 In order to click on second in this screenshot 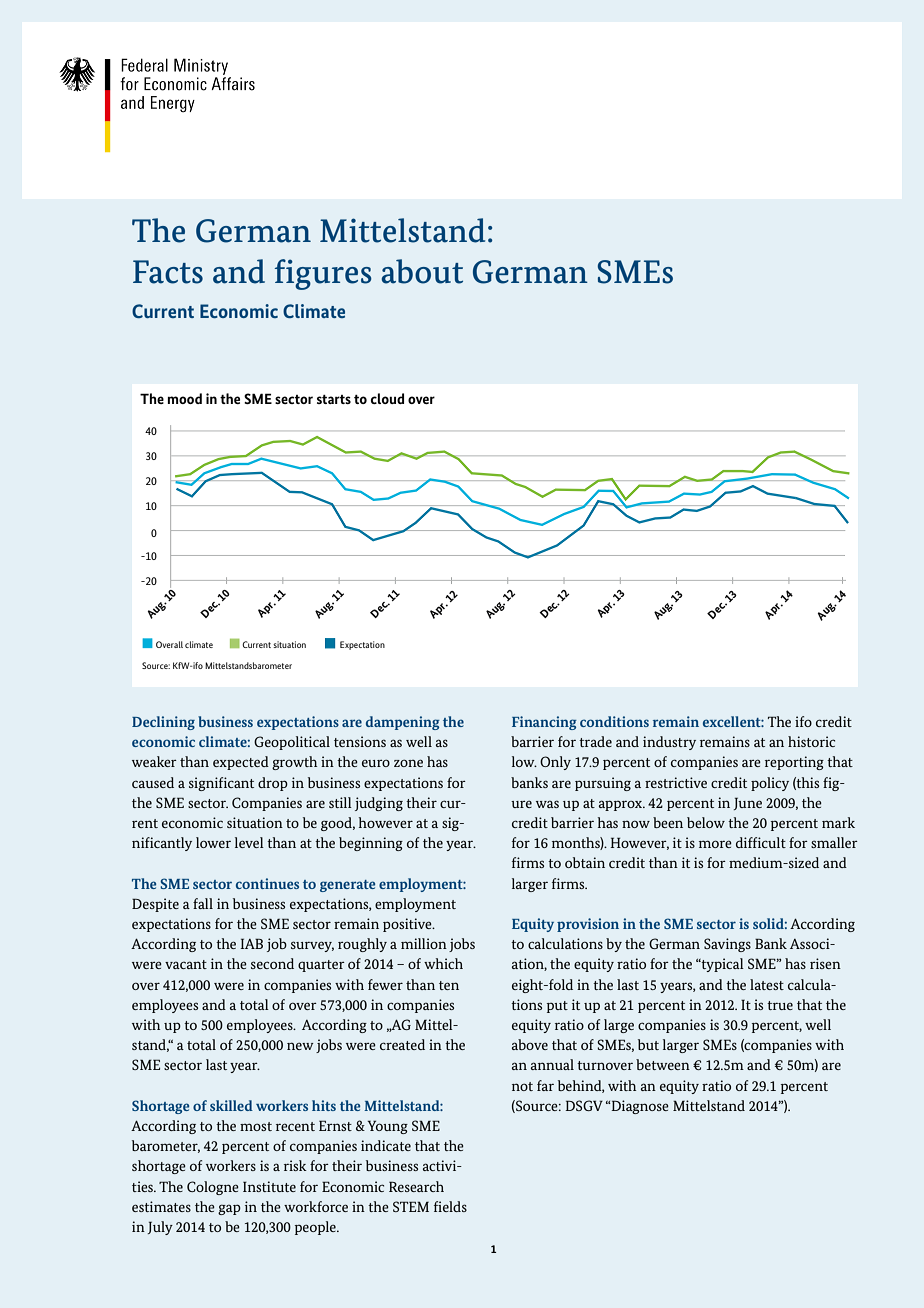, I will do `click(272, 963)`.
